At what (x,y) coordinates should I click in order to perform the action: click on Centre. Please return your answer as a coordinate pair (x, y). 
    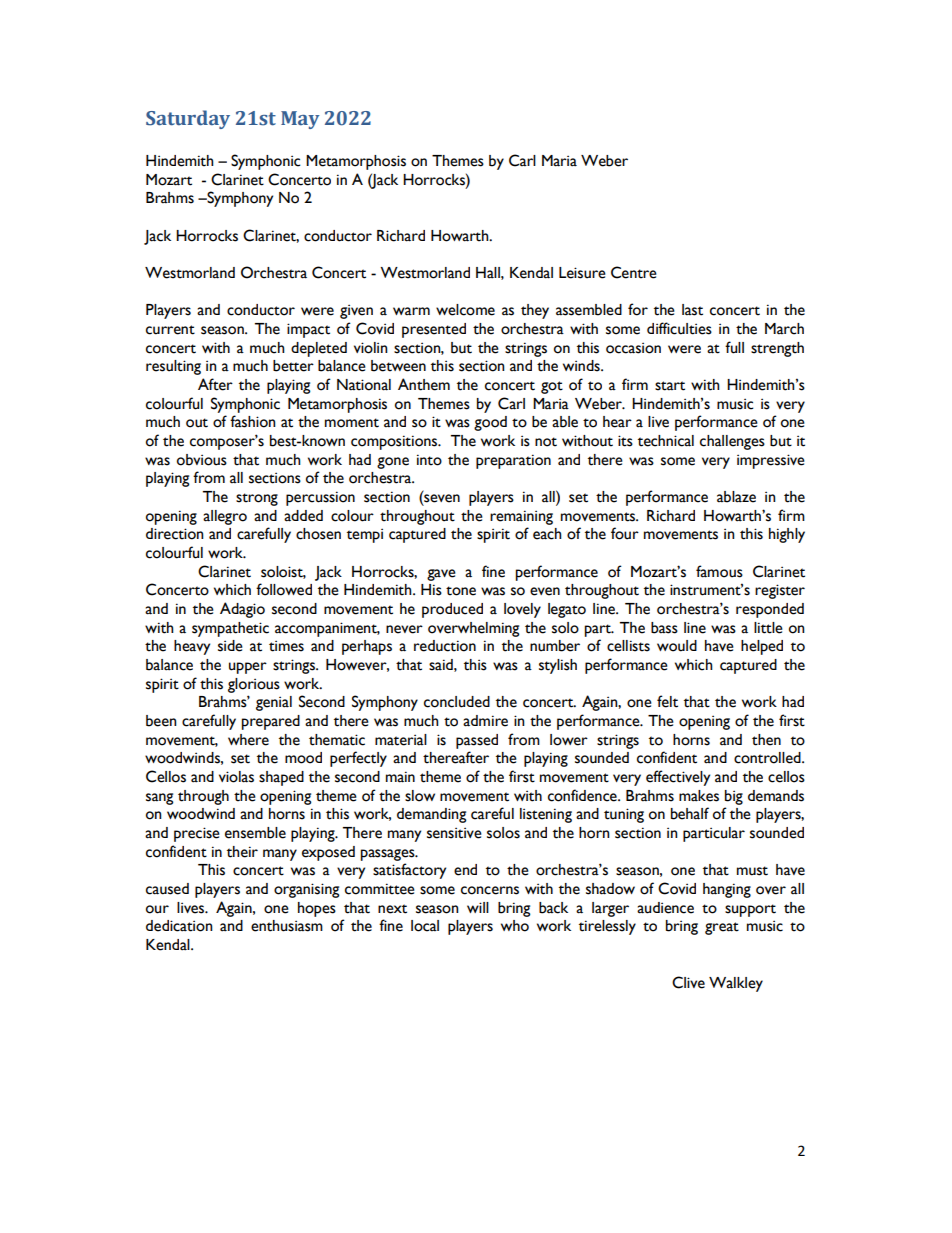
    Looking at the image, I should click on (634, 272).
